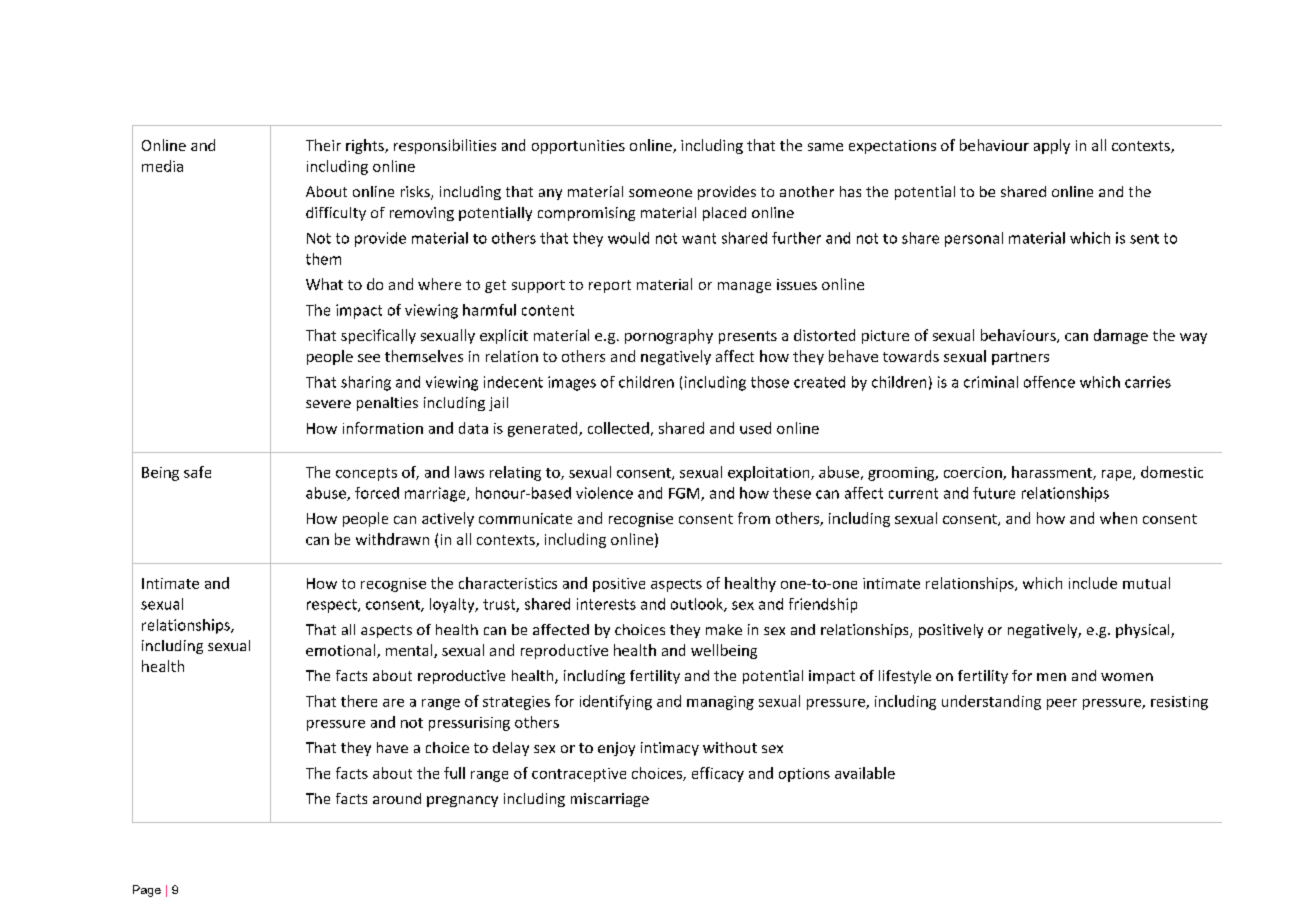 The width and height of the document is (1309, 924). What do you see at coordinates (669, 336) in the document?
I see `pornography` at bounding box center [669, 336].
